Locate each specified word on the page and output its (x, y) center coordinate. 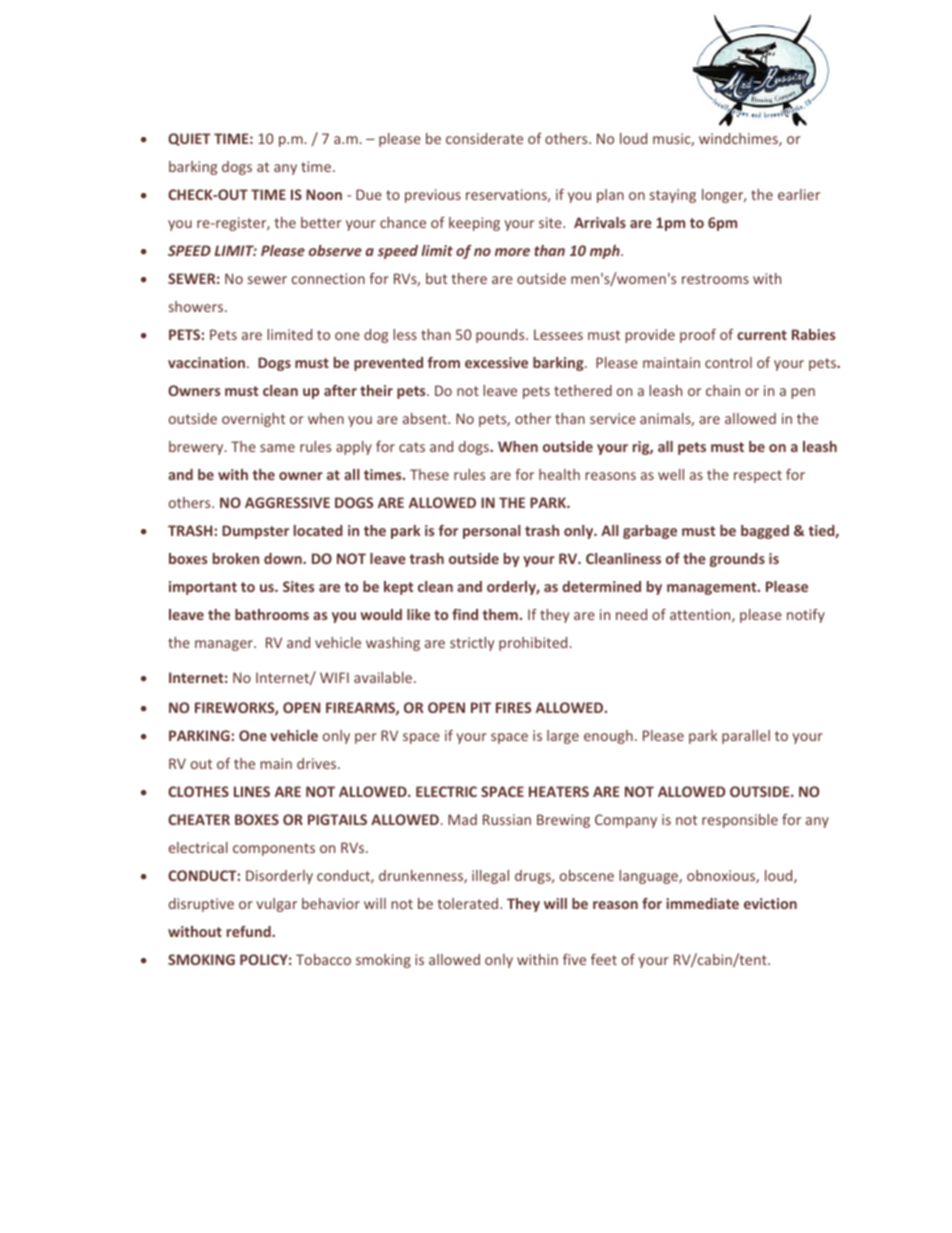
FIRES (513, 707)
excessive (496, 362)
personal (492, 532)
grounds (737, 560)
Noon (324, 194)
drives (318, 763)
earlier (799, 194)
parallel (746, 737)
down (284, 558)
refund (250, 931)
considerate (484, 138)
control (728, 362)
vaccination (208, 362)
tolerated (469, 903)
